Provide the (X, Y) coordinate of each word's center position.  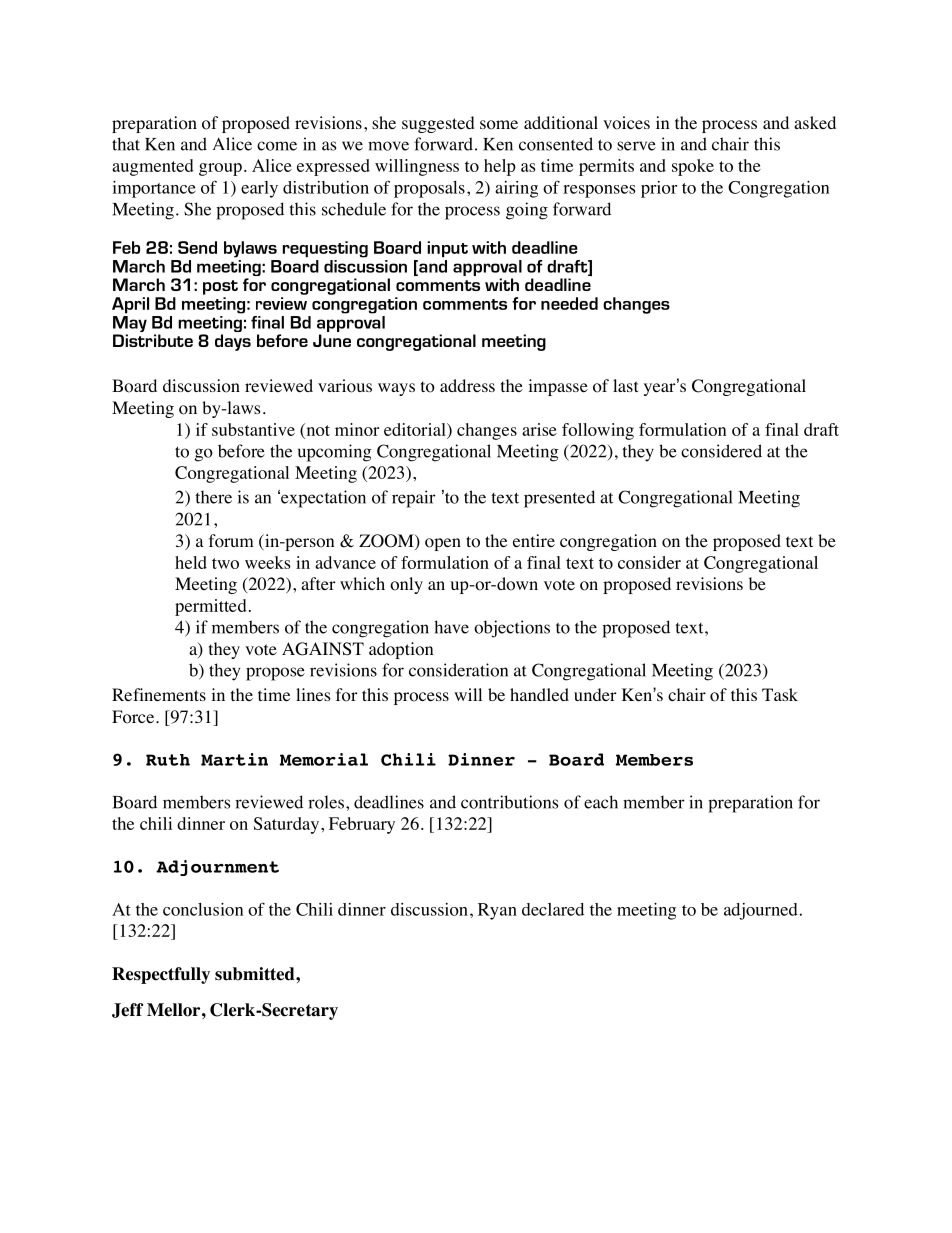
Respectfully (161, 975)
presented (559, 499)
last (625, 385)
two (225, 563)
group (220, 169)
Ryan (497, 911)
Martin (234, 759)
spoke (693, 167)
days (233, 342)
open (443, 544)
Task (780, 694)
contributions (509, 802)
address (467, 385)
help (500, 167)
